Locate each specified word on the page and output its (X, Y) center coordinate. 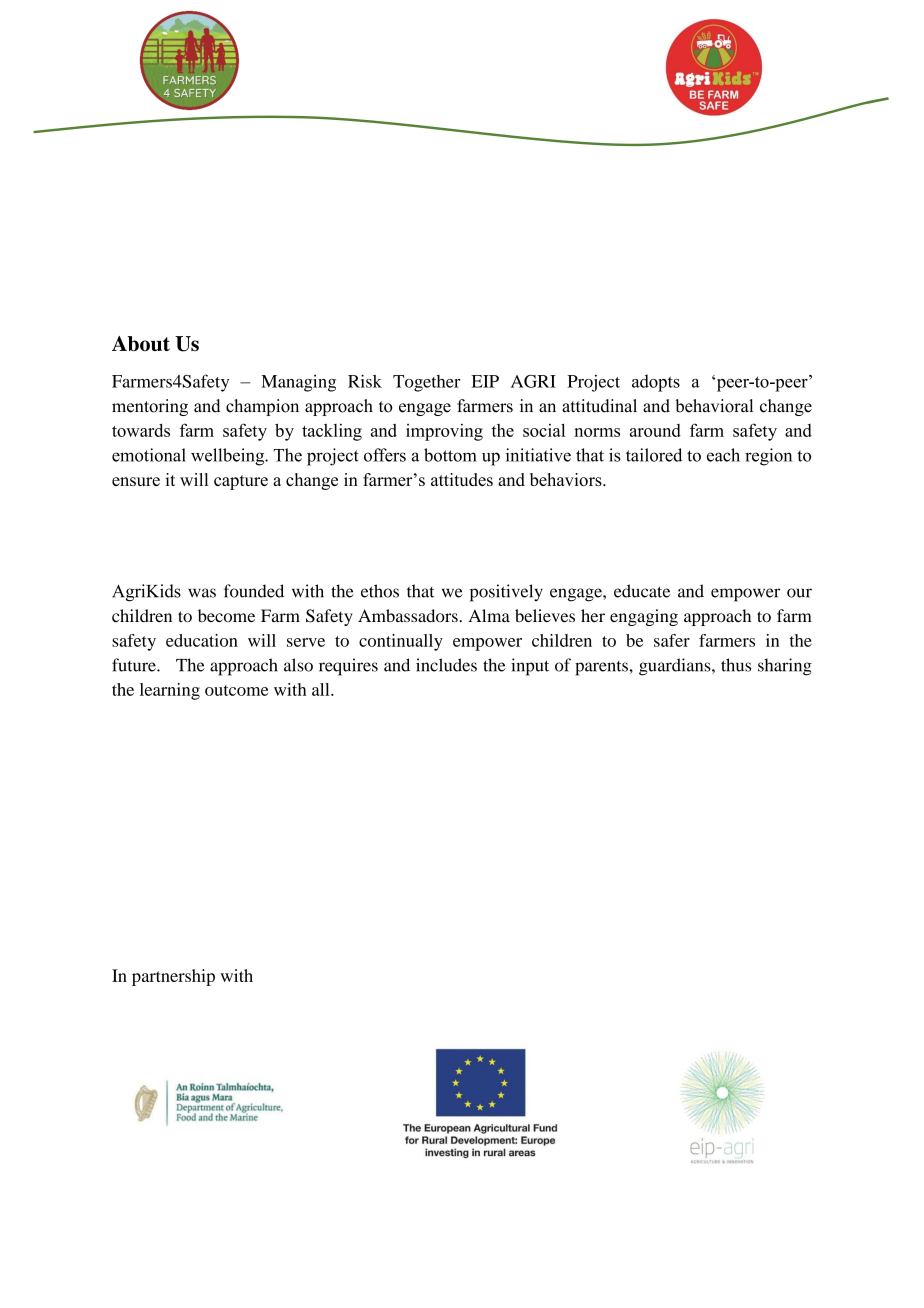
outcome (236, 690)
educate (642, 591)
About (141, 343)
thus (736, 665)
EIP (485, 381)
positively (506, 593)
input (530, 667)
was (202, 593)
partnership (173, 977)
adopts (656, 383)
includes (446, 665)
